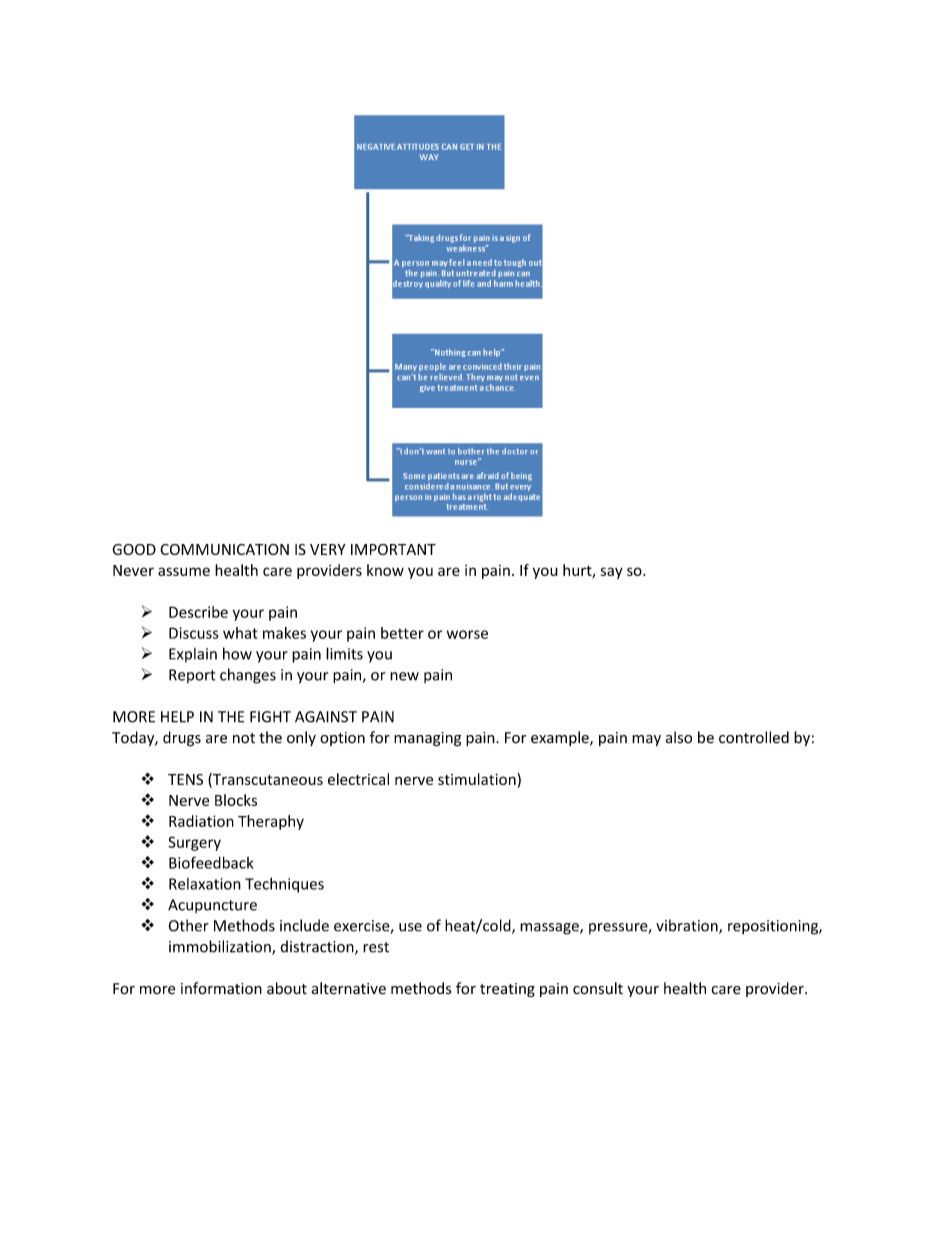 Image resolution: width=952 pixels, height=1233 pixels. Describe the element at coordinates (185, 779) in the image. I see `TENS` at that location.
